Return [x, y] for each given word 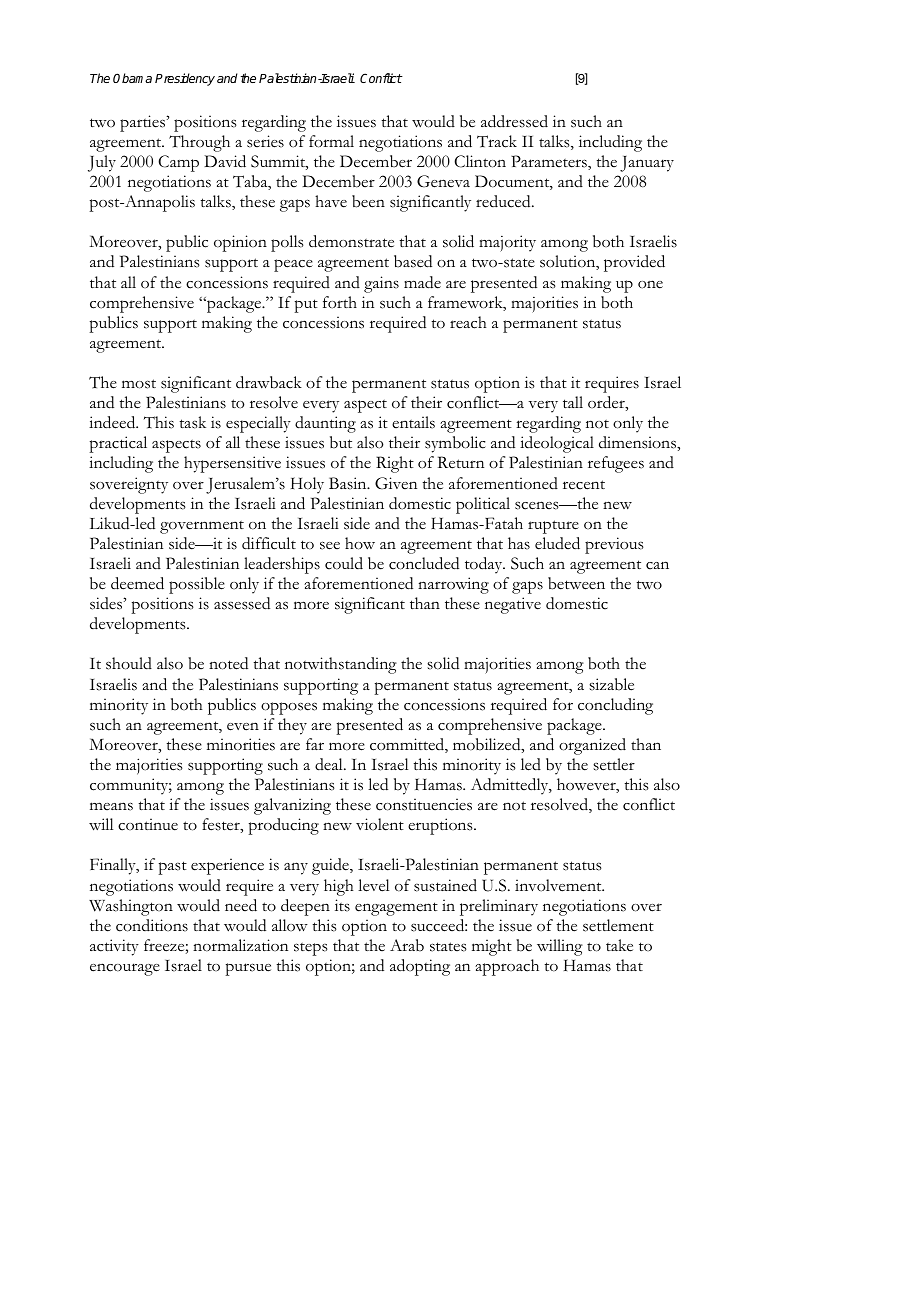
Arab [407, 945]
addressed [514, 121]
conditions [152, 925]
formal [331, 141]
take [619, 945]
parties [143, 123]
